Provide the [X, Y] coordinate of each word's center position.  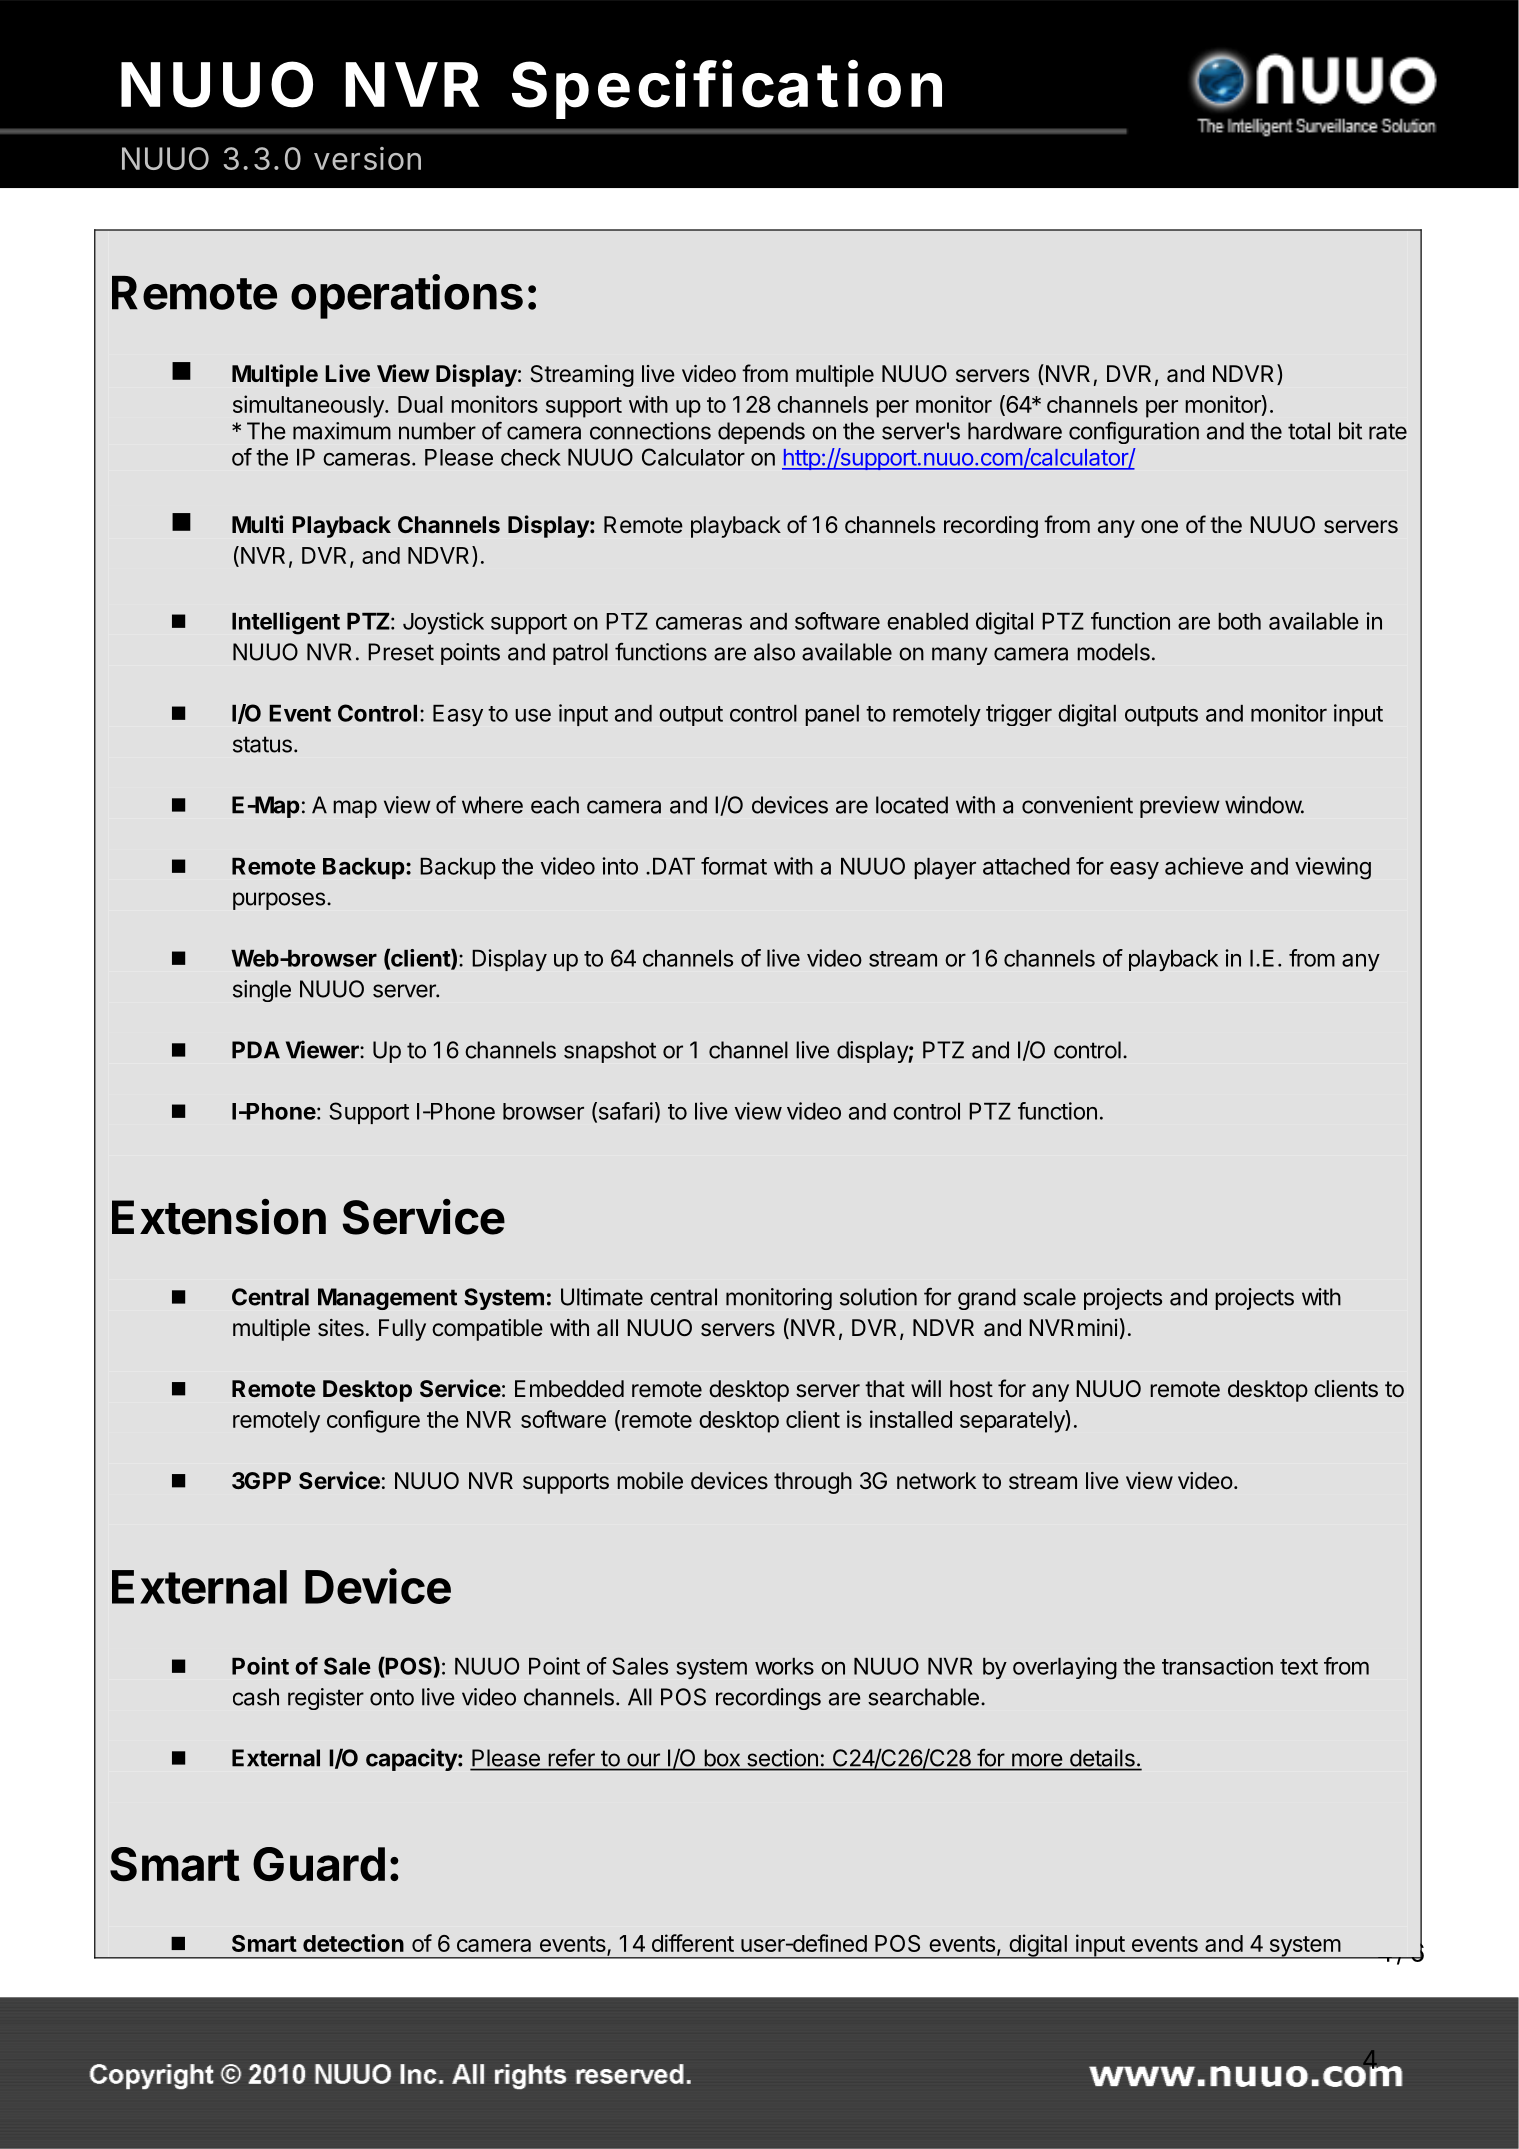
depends [761, 433]
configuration [1134, 432]
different [693, 1943]
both [1239, 621]
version [367, 158]
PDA [256, 1050]
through [813, 1483]
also [774, 652]
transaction [1217, 1666]
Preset [401, 652]
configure [373, 1421]
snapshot [610, 1052]
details [1102, 1758]
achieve [1204, 866]
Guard [319, 1864]
